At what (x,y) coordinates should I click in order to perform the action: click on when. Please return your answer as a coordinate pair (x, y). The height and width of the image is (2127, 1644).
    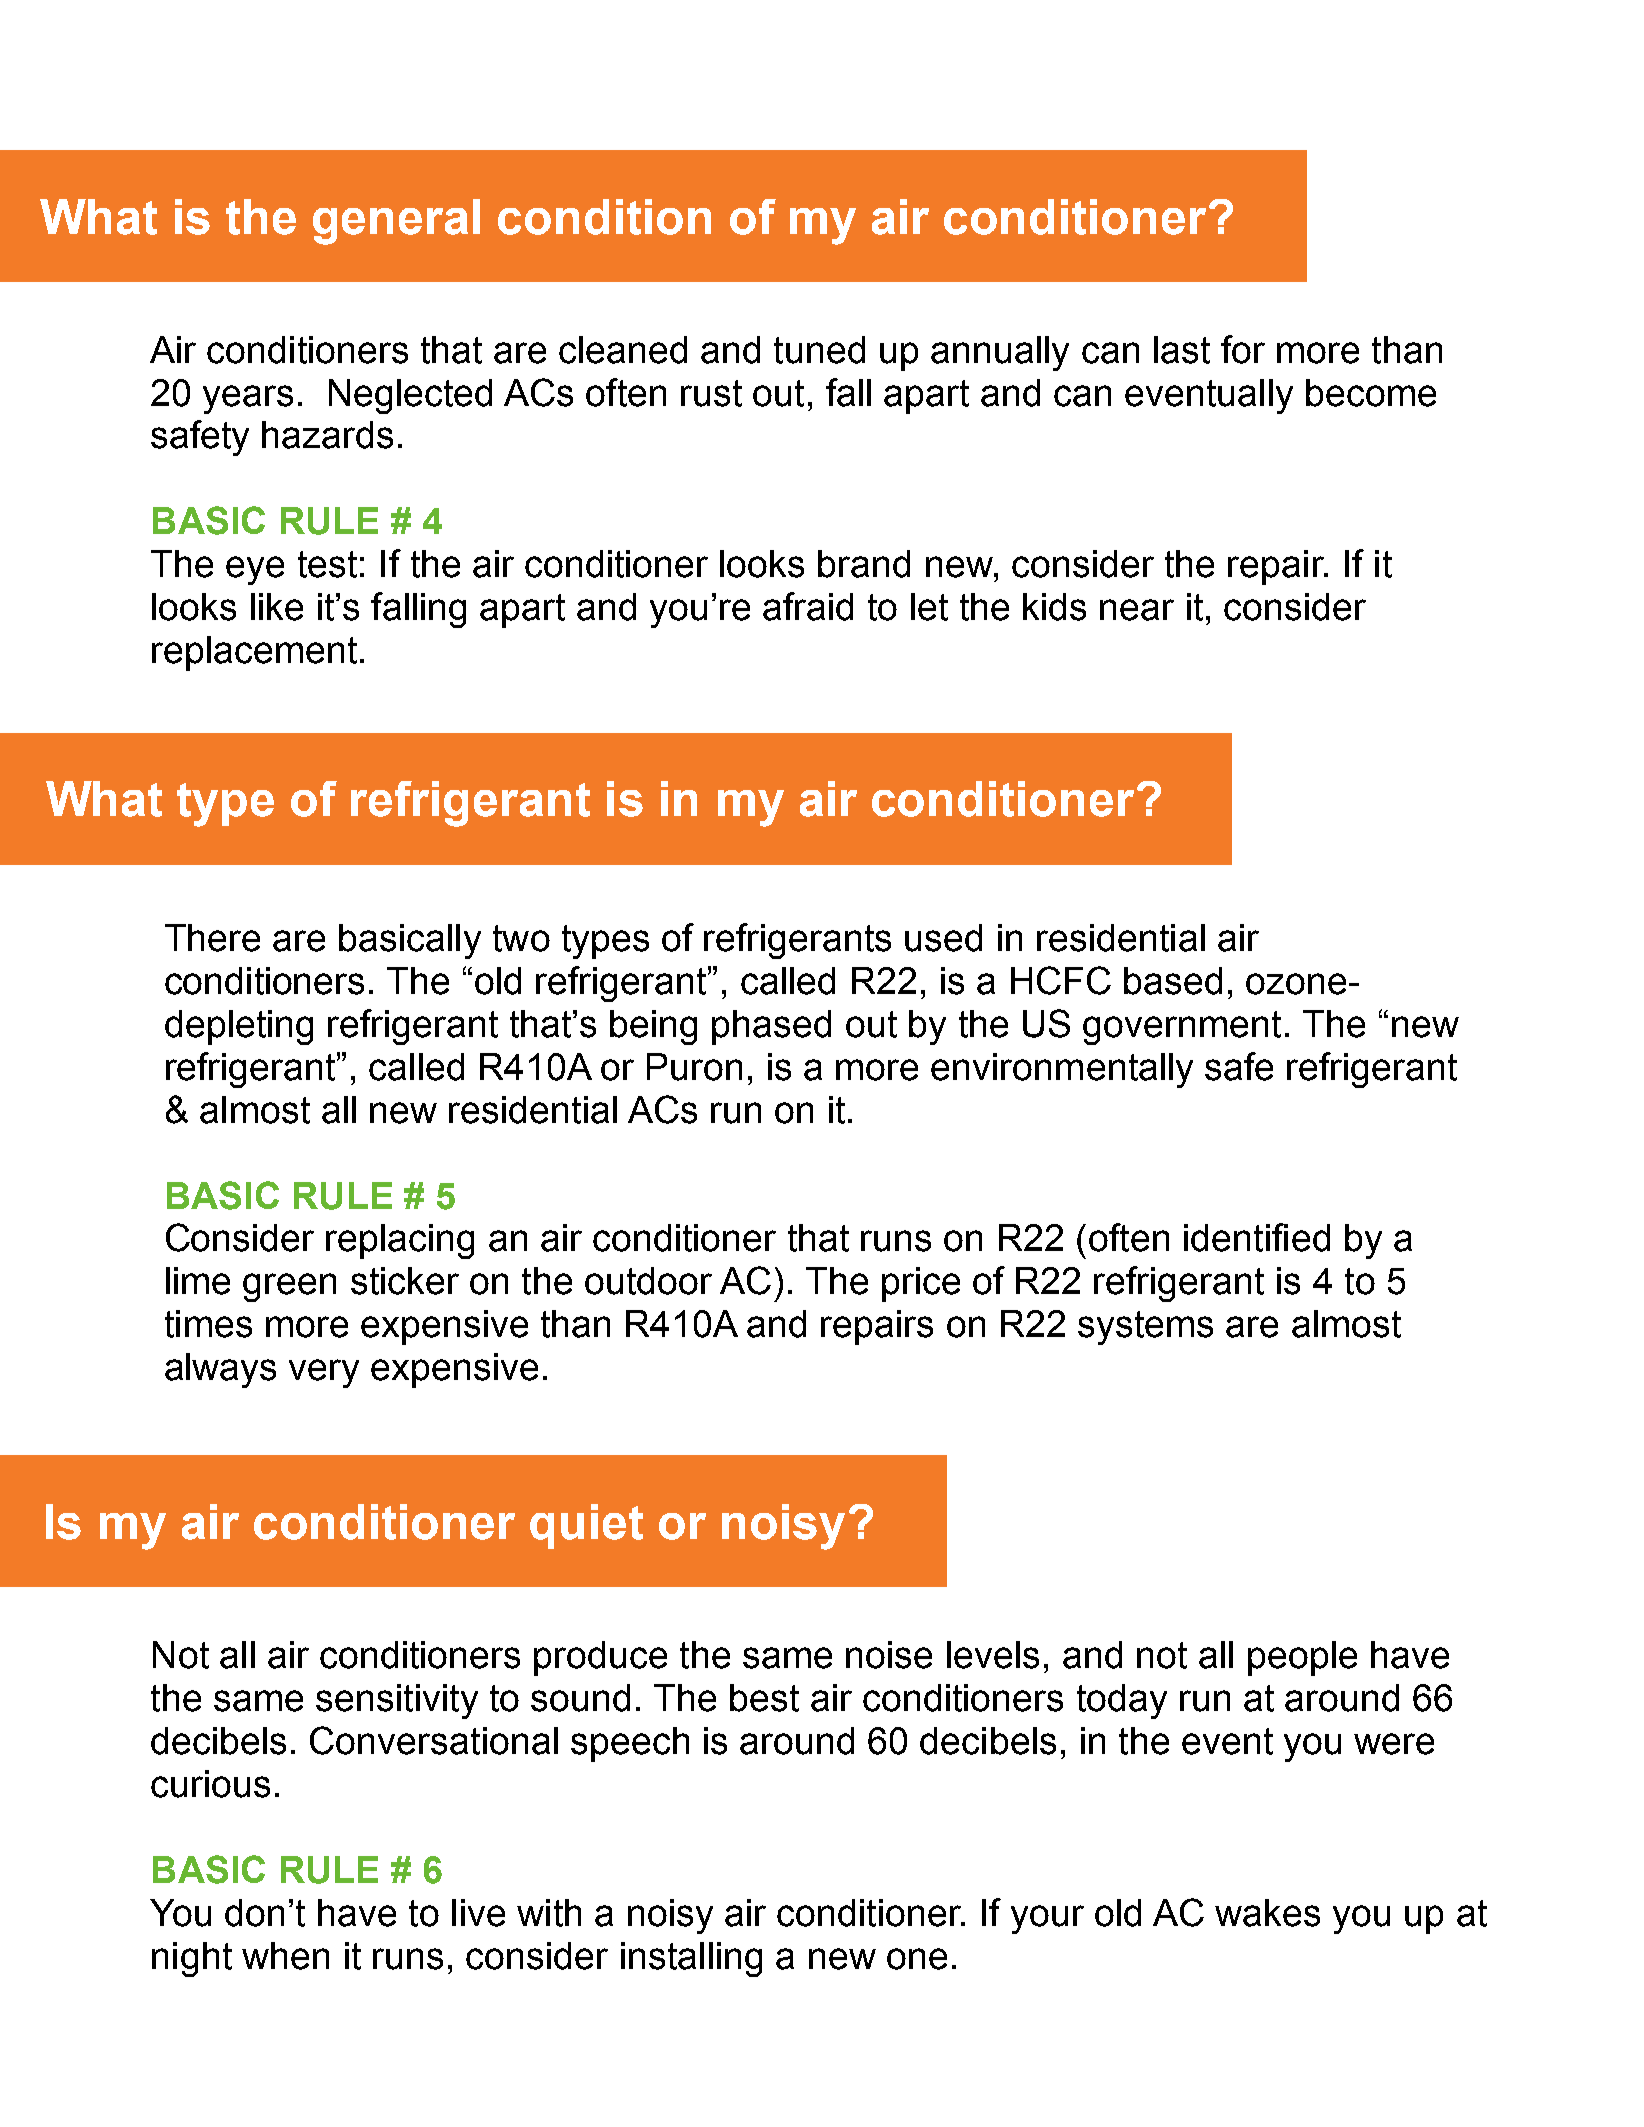
    Looking at the image, I should click on (285, 1956).
